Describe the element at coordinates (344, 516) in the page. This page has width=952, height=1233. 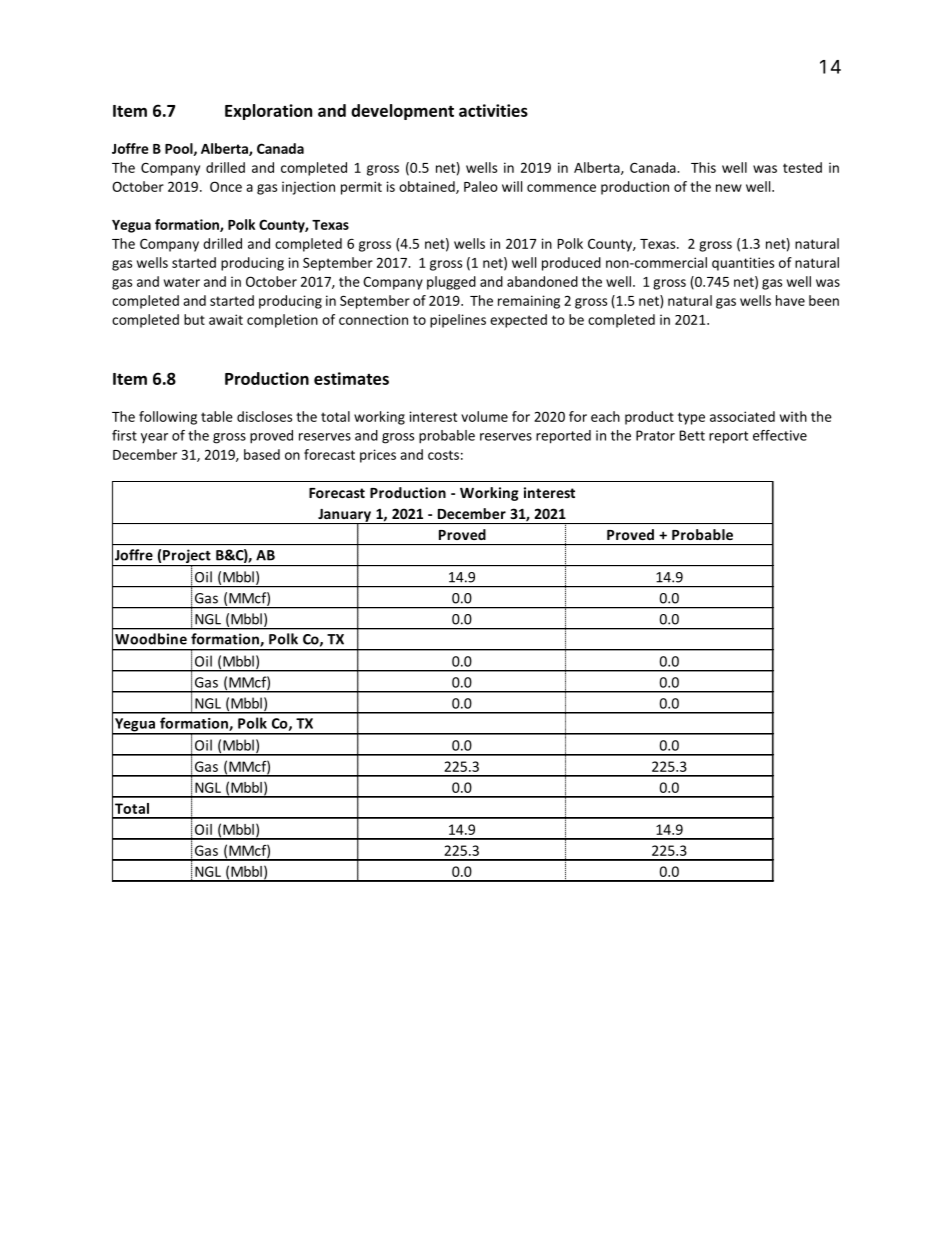
I see `January` at that location.
